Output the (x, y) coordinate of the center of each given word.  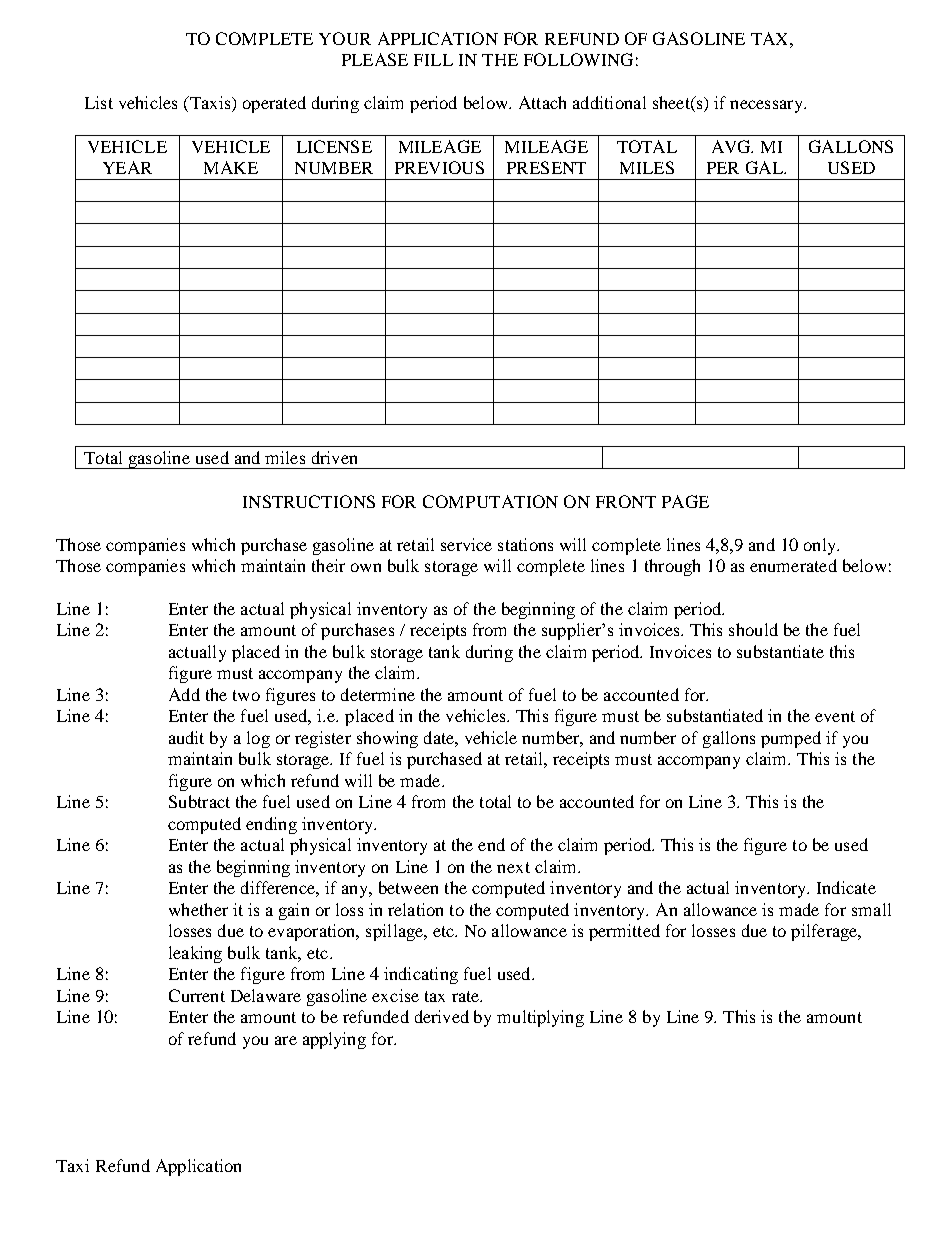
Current (197, 995)
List (99, 102)
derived (442, 1016)
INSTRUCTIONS (309, 501)
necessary (767, 106)
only (821, 546)
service (466, 544)
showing (387, 739)
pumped (791, 739)
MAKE (231, 167)
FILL (433, 60)
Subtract (199, 801)
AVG (732, 146)
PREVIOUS (439, 167)
